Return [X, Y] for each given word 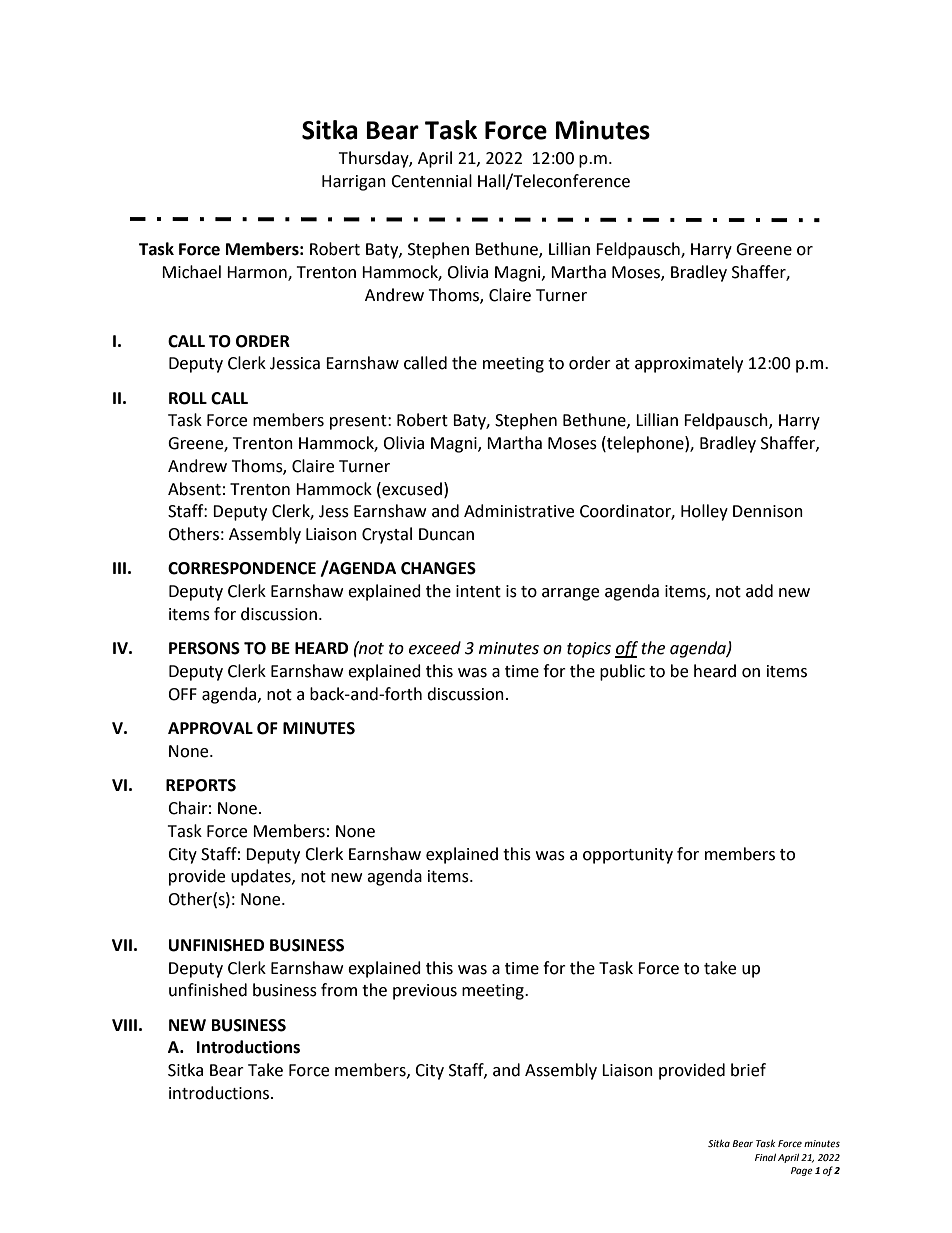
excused [411, 489]
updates [262, 877]
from [339, 990]
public [622, 672]
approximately [689, 364]
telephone [645, 444]
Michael [191, 272]
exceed [435, 648]
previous [425, 992]
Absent [194, 489]
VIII [124, 1025]
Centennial [431, 181]
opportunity [628, 856]
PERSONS [204, 648]
